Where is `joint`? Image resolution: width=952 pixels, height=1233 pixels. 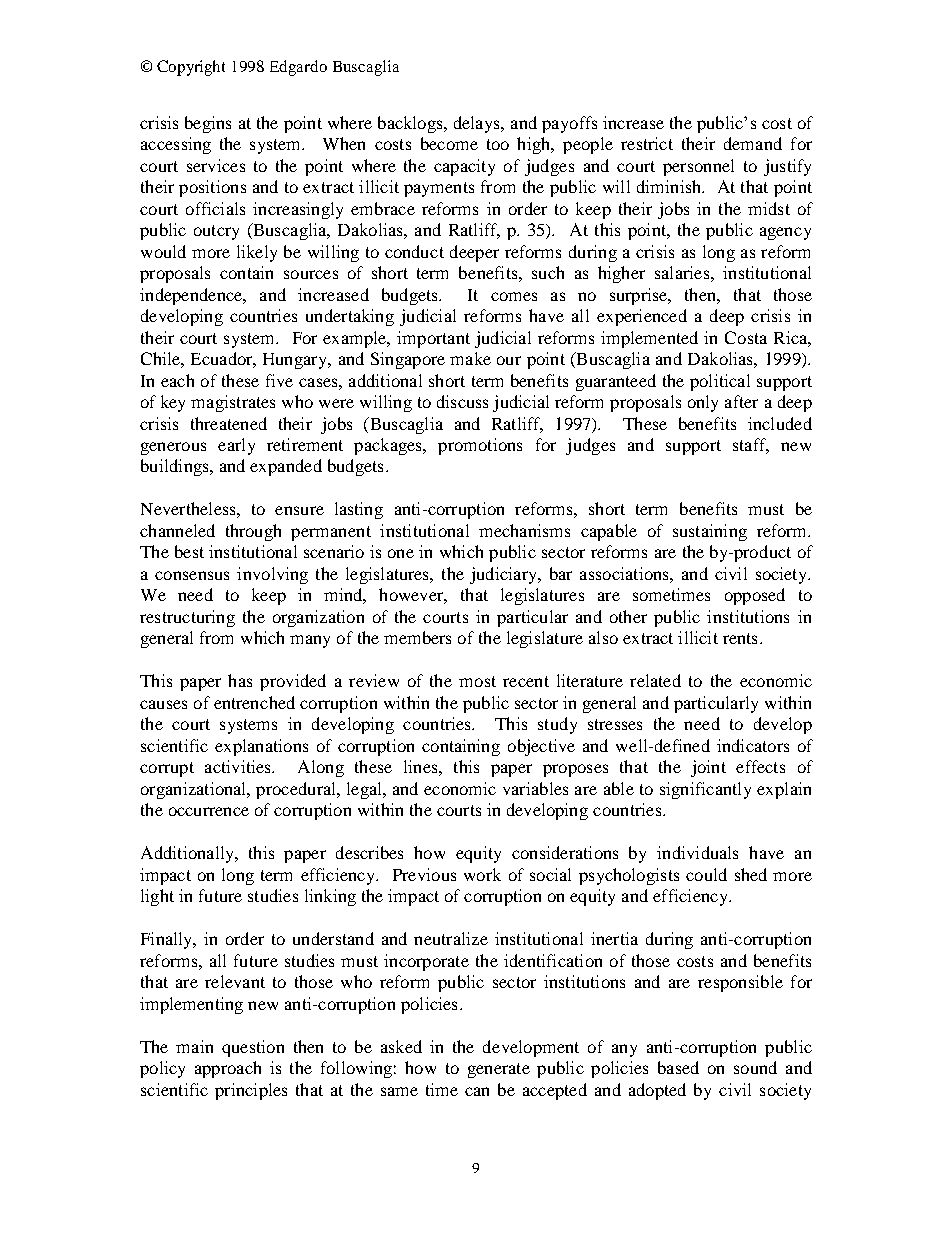
joint is located at coordinates (708, 768).
